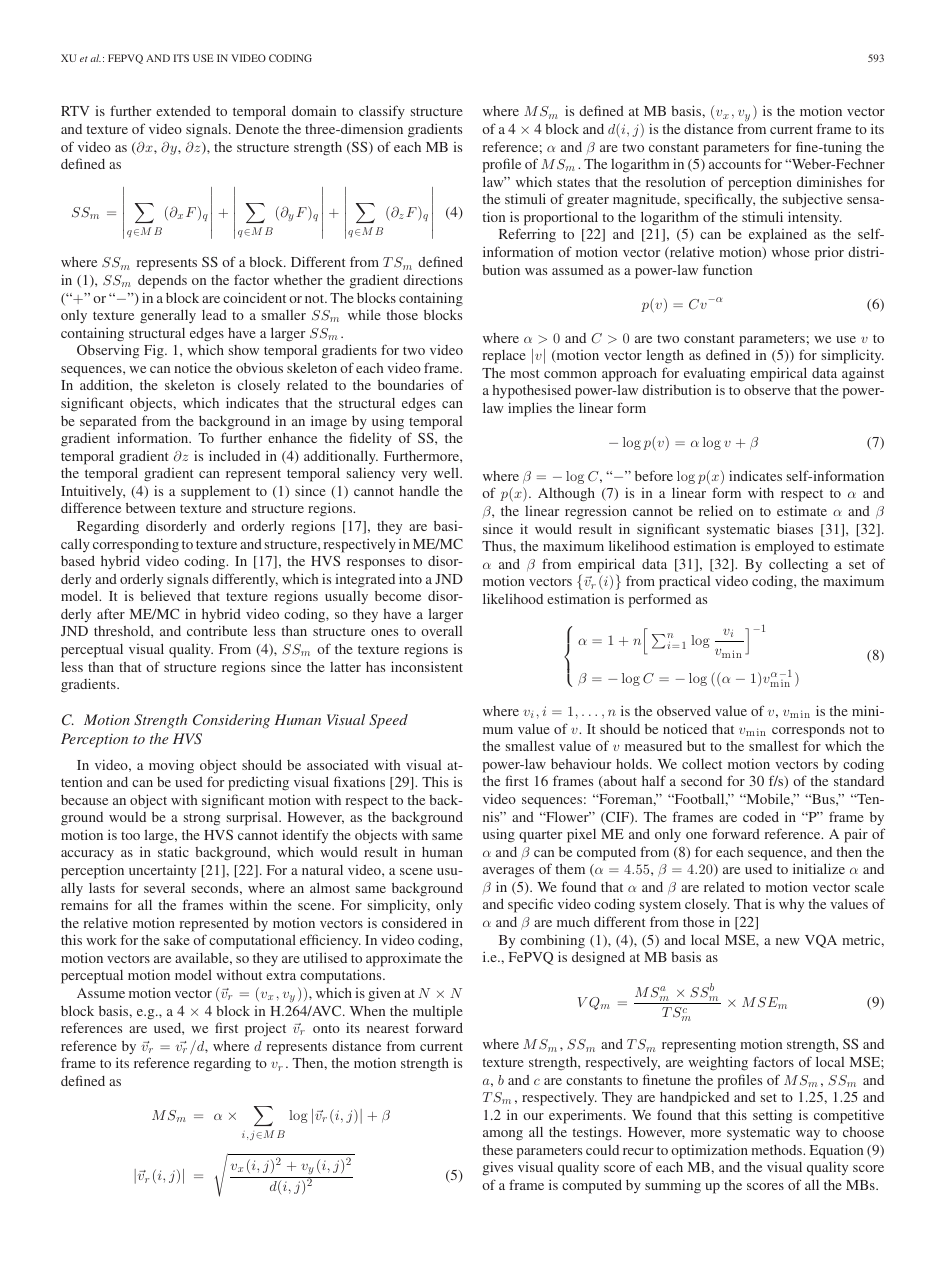 The width and height of the document is (952, 1270). Describe the element at coordinates (183, 111) in the document. I see `extended` at that location.
